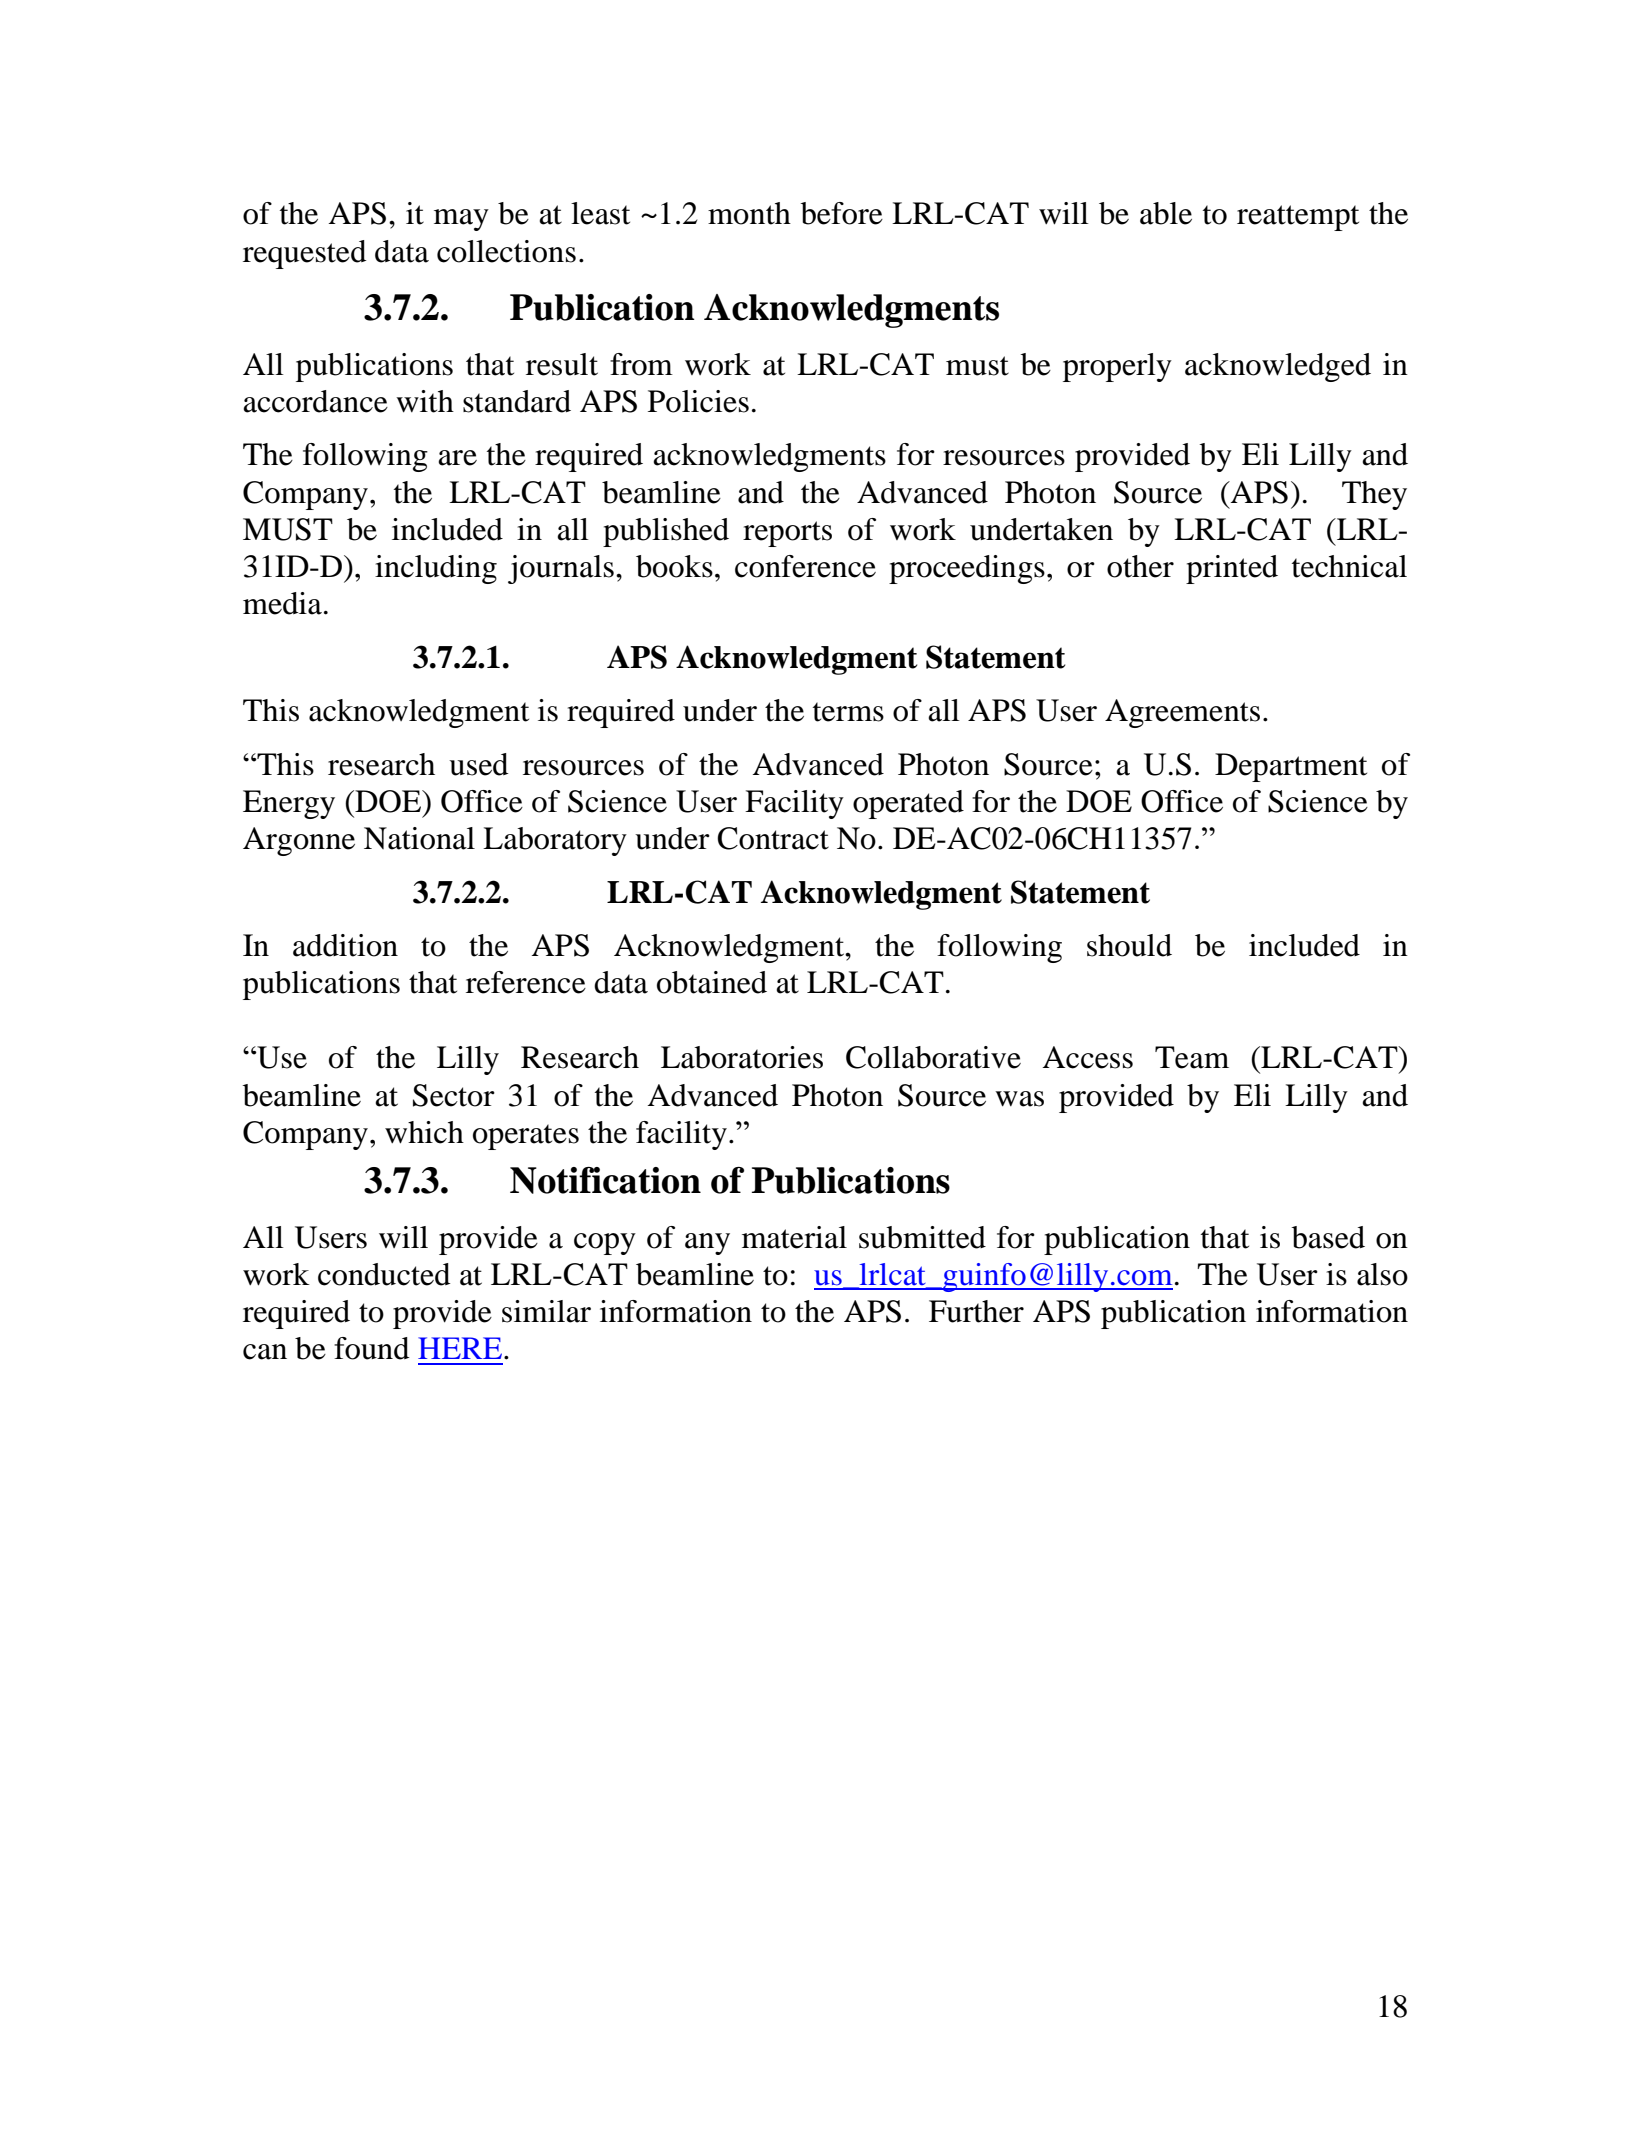 The height and width of the document is (2137, 1651). What do you see at coordinates (1129, 945) in the document?
I see `should` at bounding box center [1129, 945].
